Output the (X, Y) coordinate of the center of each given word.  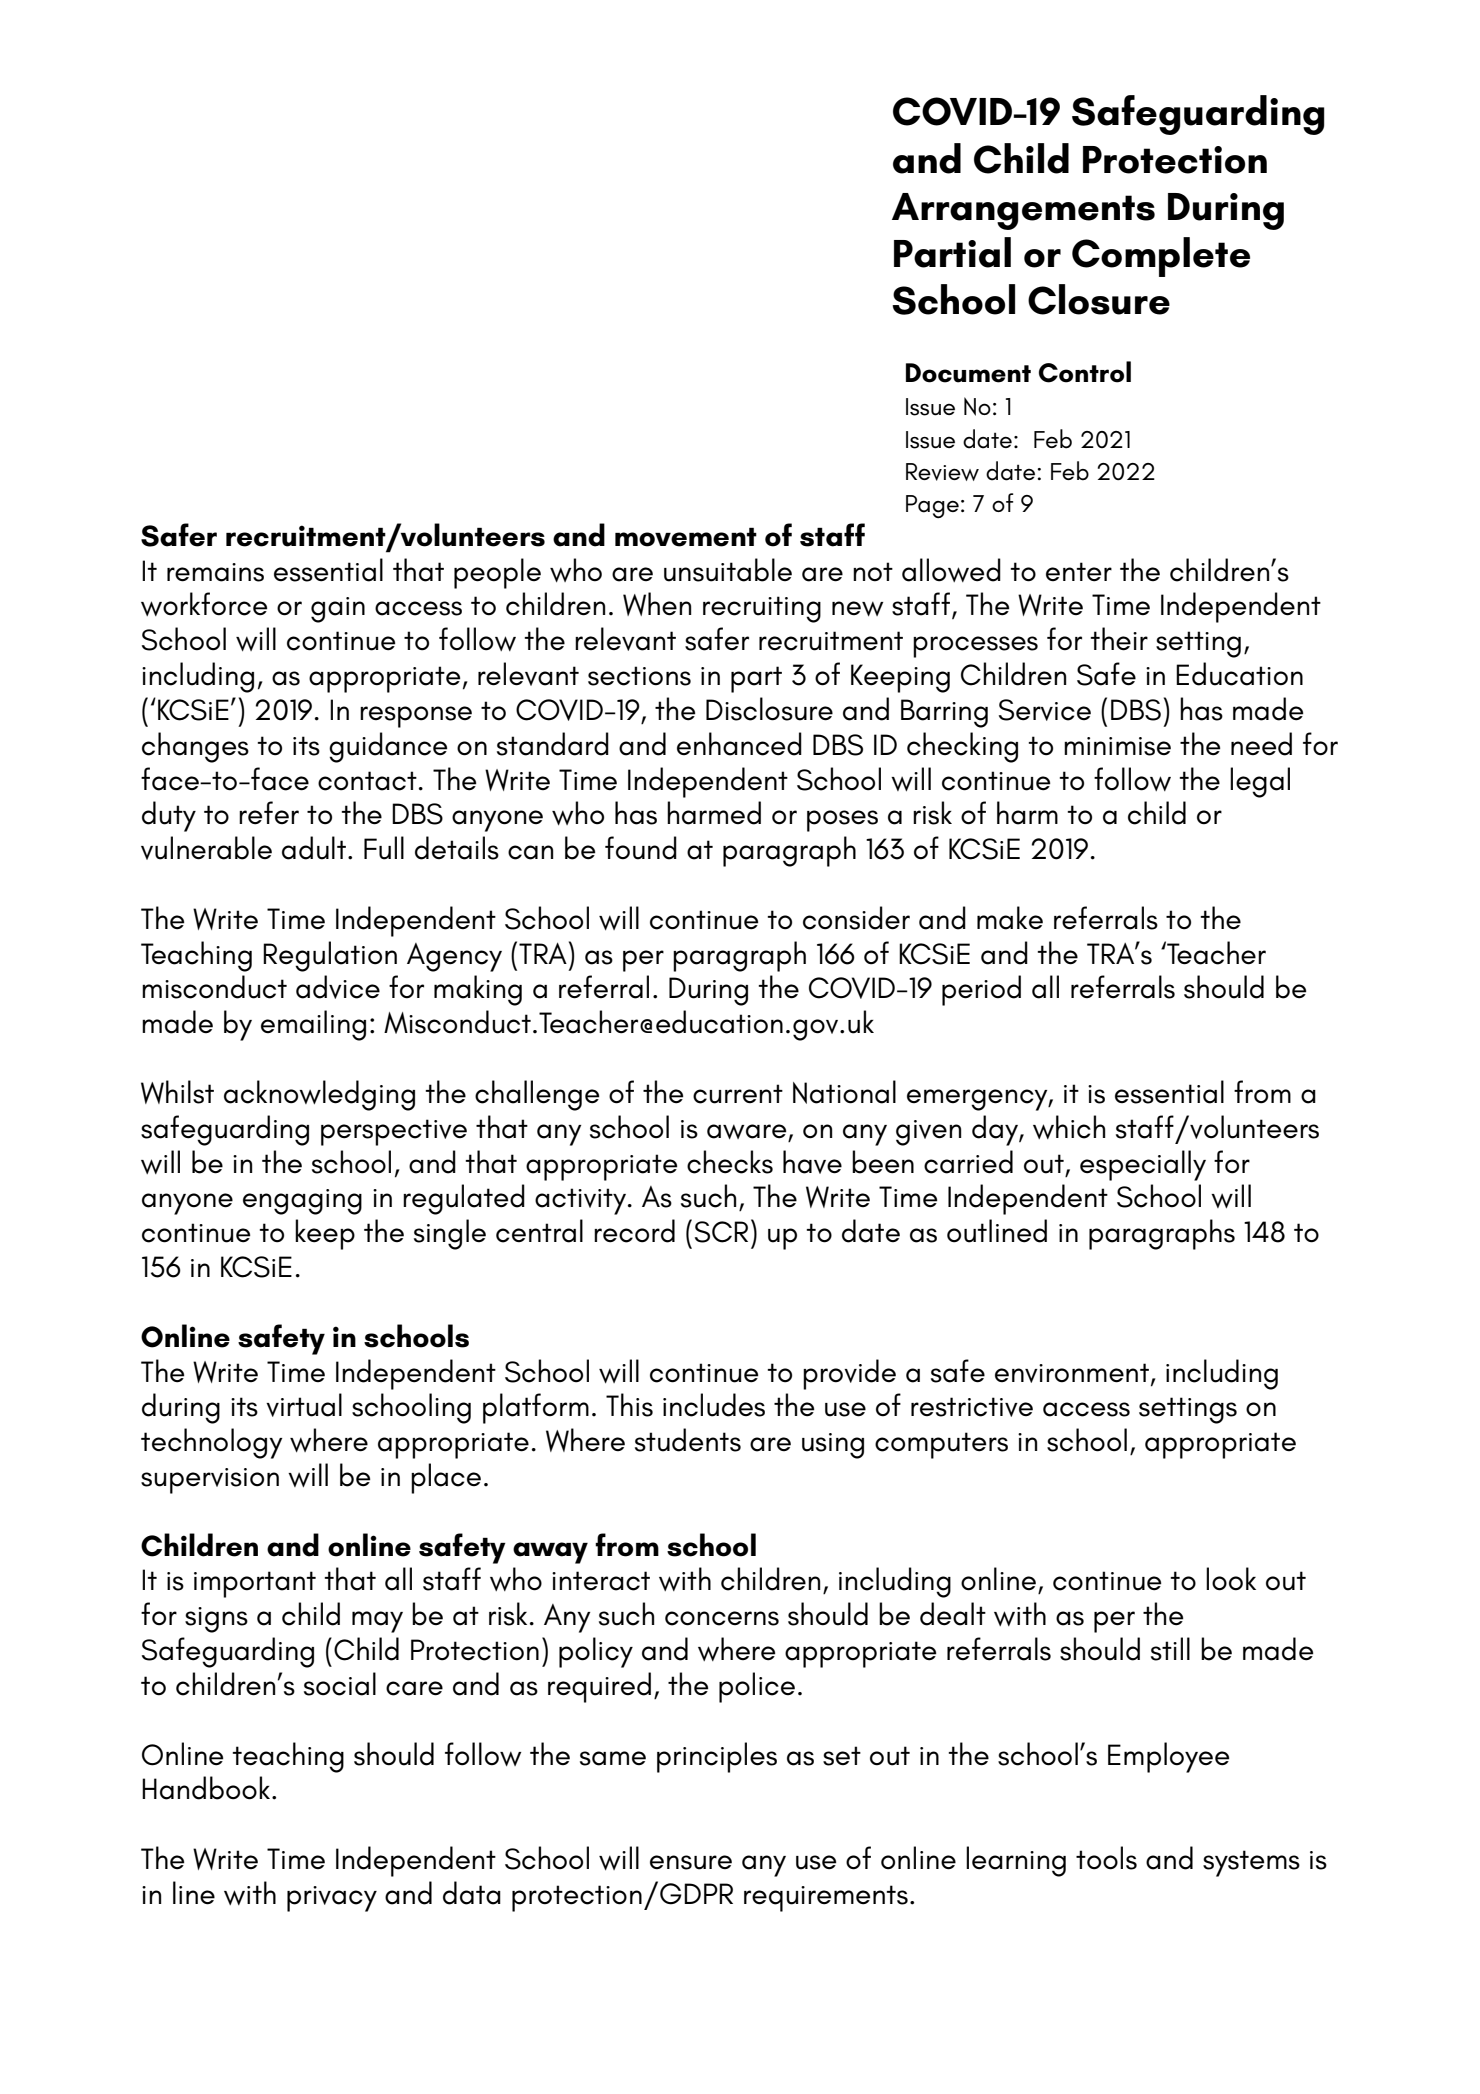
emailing (313, 1025)
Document (968, 373)
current (738, 1094)
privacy (332, 1899)
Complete (1161, 257)
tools (1106, 1858)
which (1069, 1127)
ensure (691, 1862)
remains (215, 572)
